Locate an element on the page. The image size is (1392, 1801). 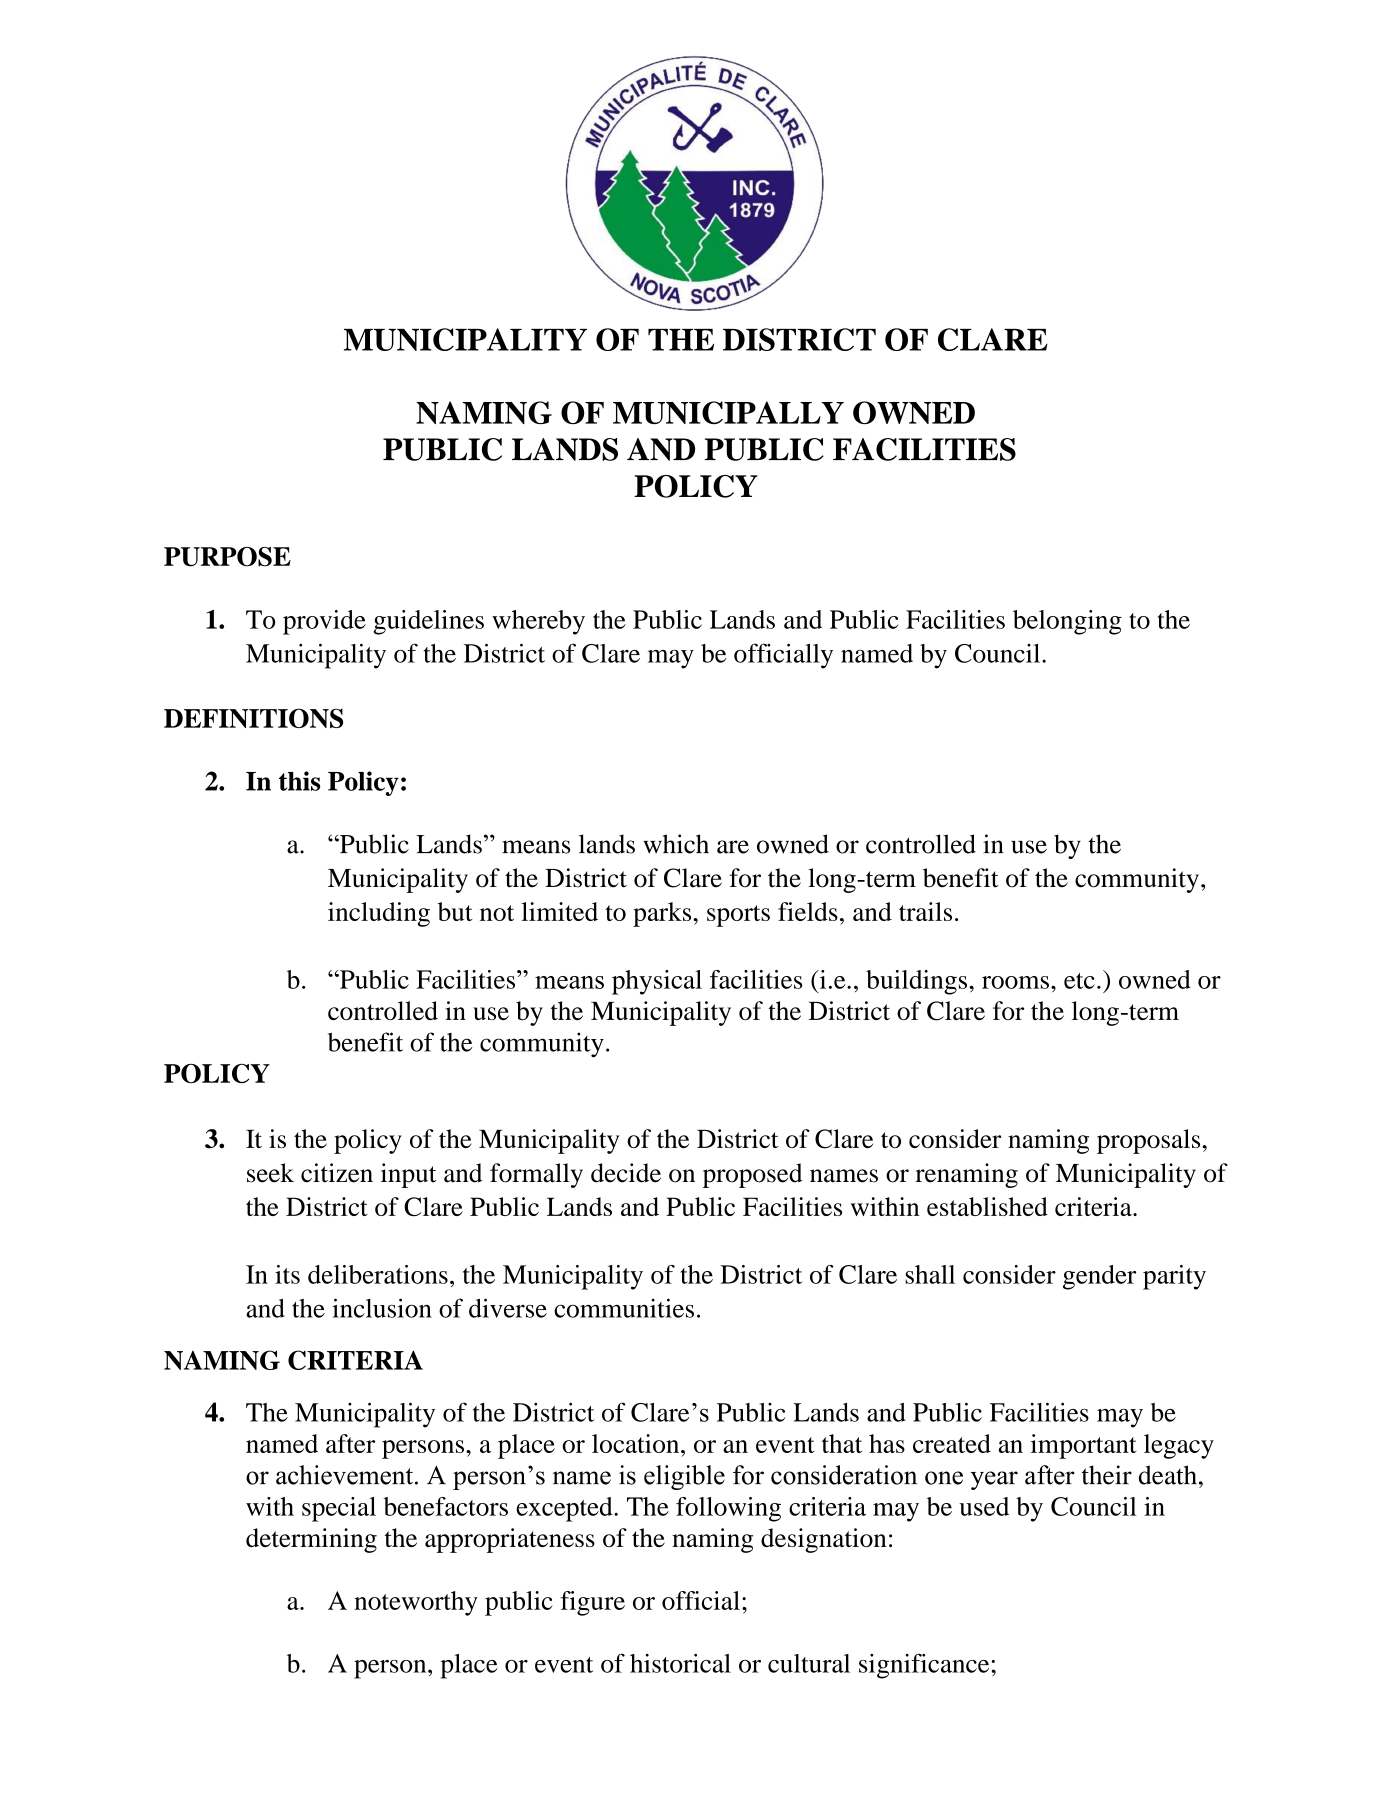
deliberations is located at coordinates (378, 1274).
